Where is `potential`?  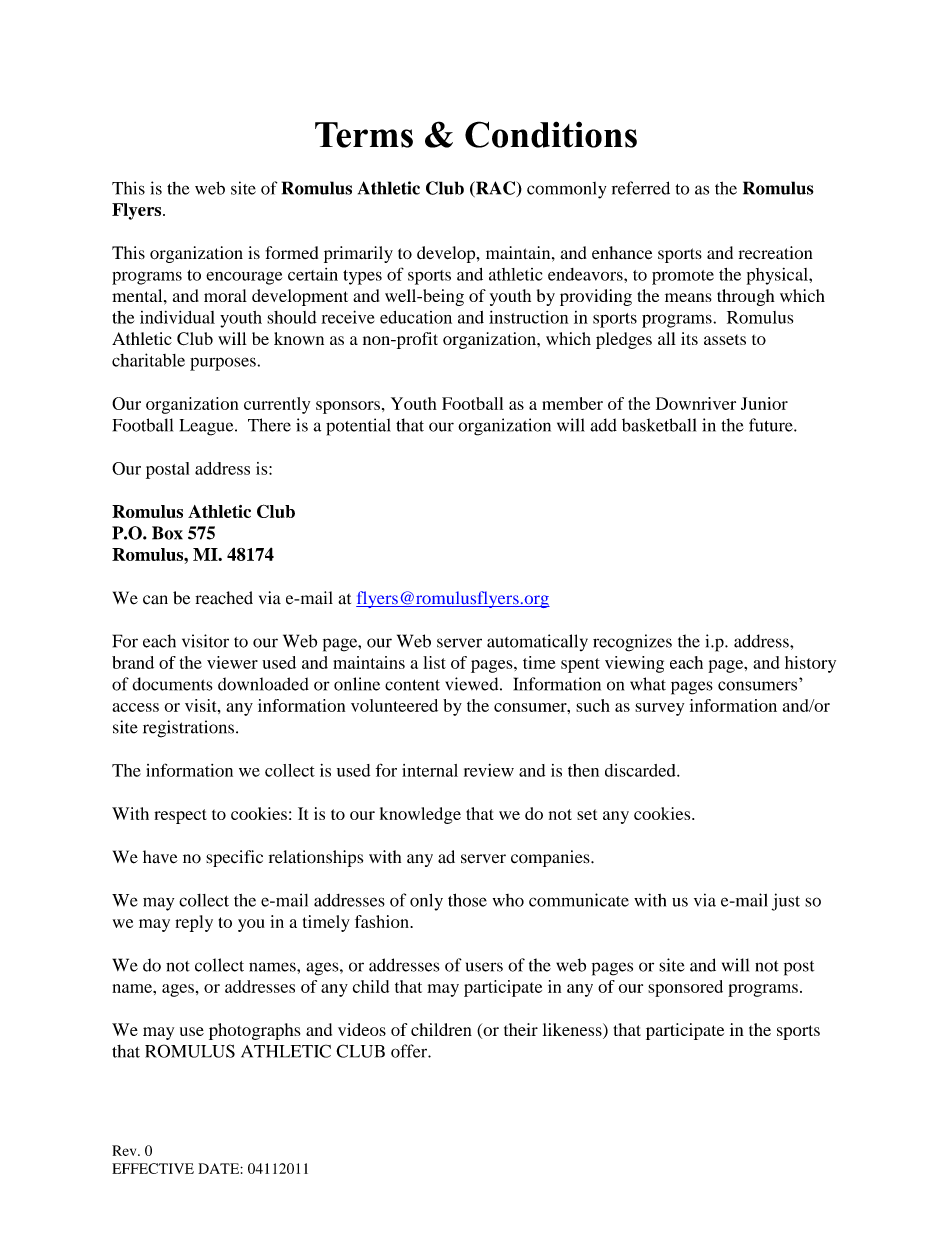 potential is located at coordinates (358, 427).
